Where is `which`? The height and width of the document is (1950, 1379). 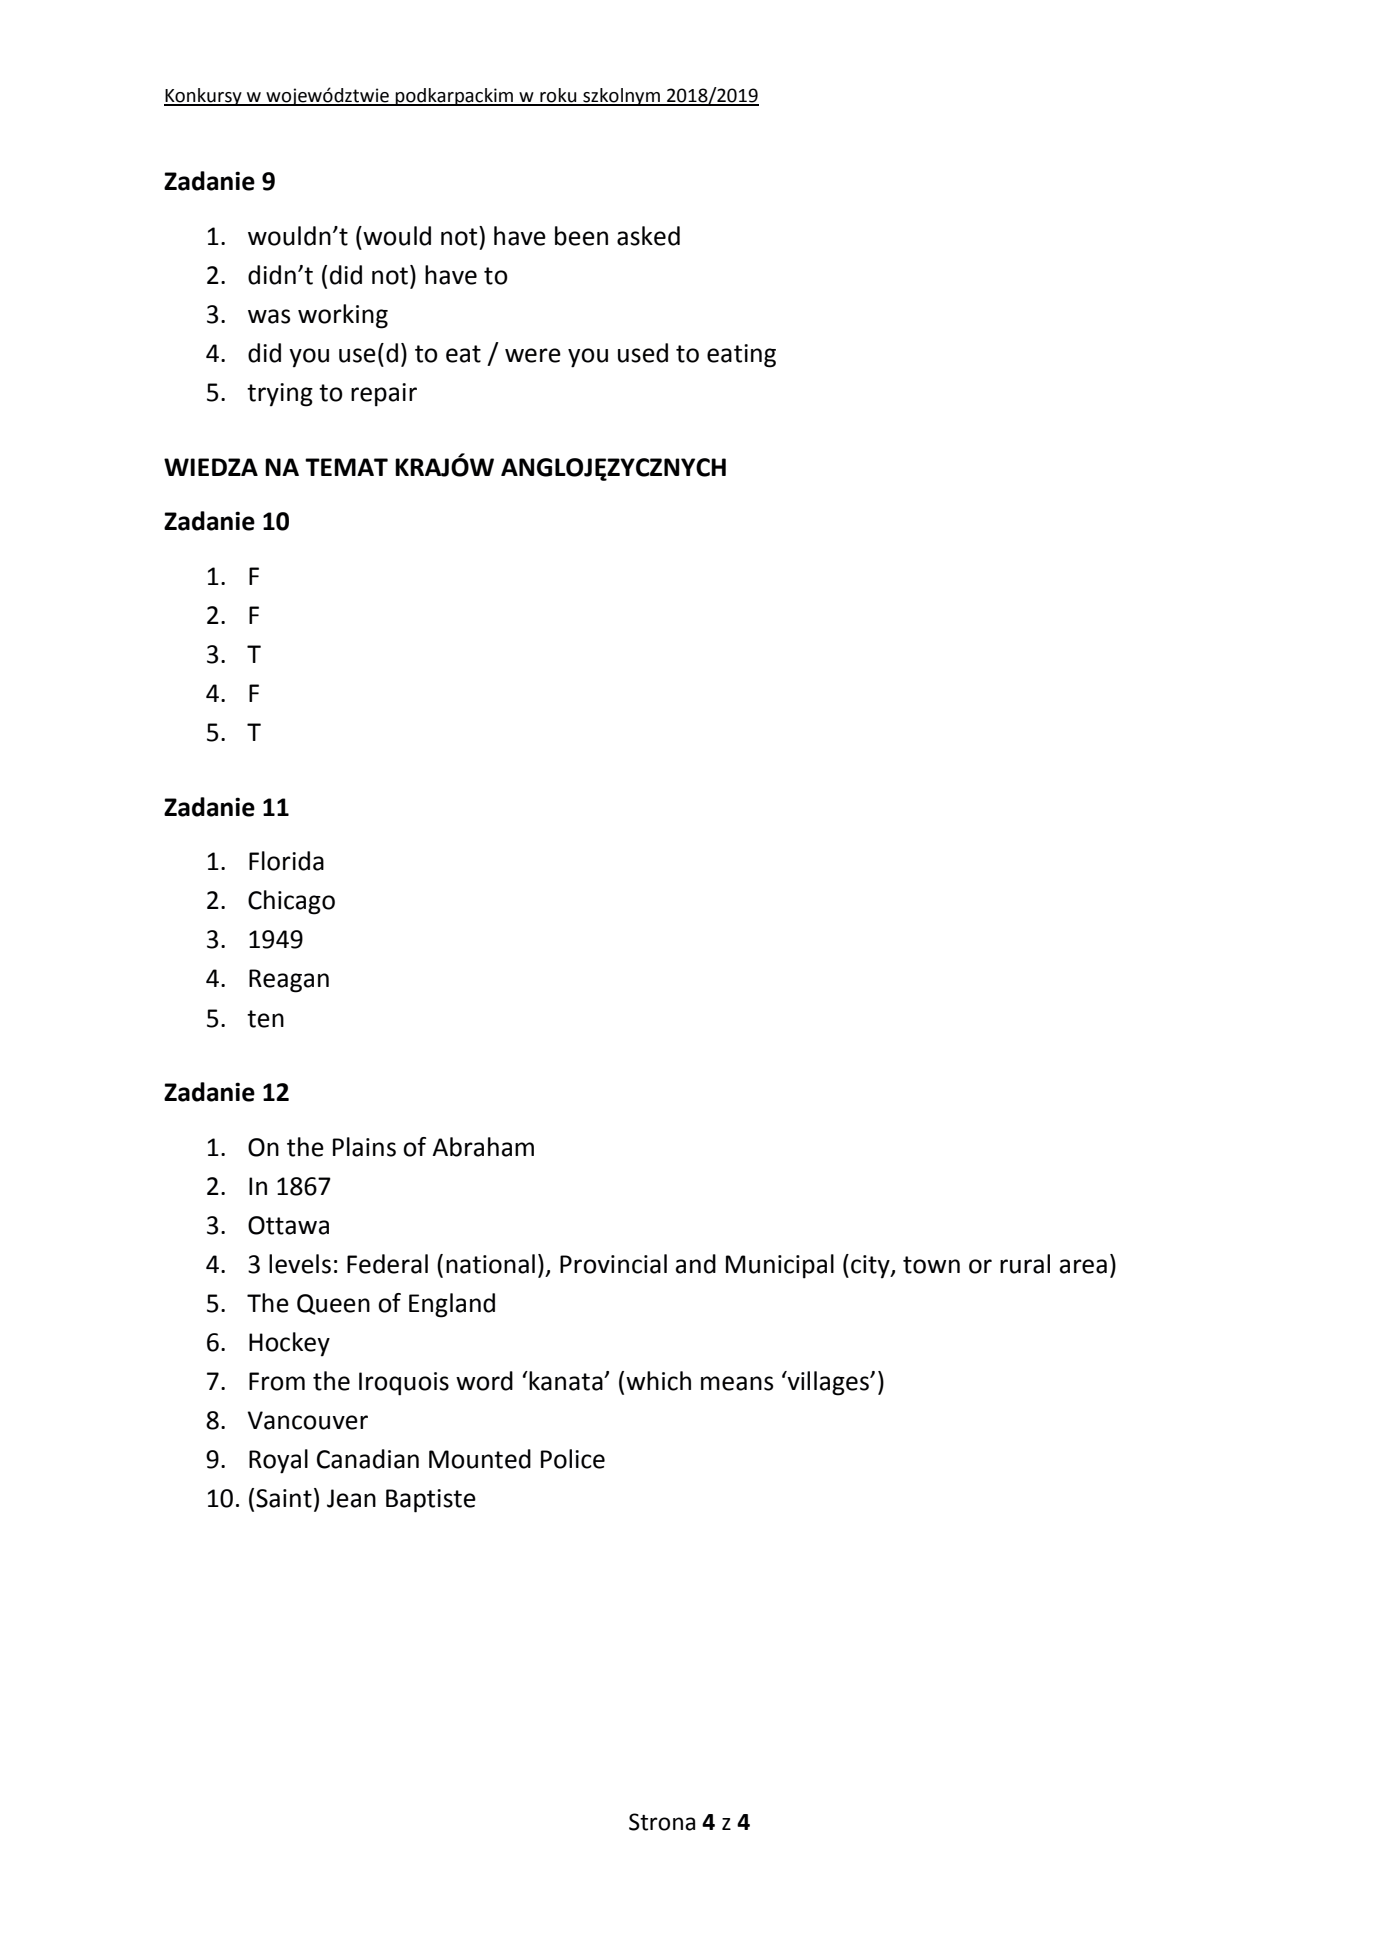 which is located at coordinates (658, 1381).
